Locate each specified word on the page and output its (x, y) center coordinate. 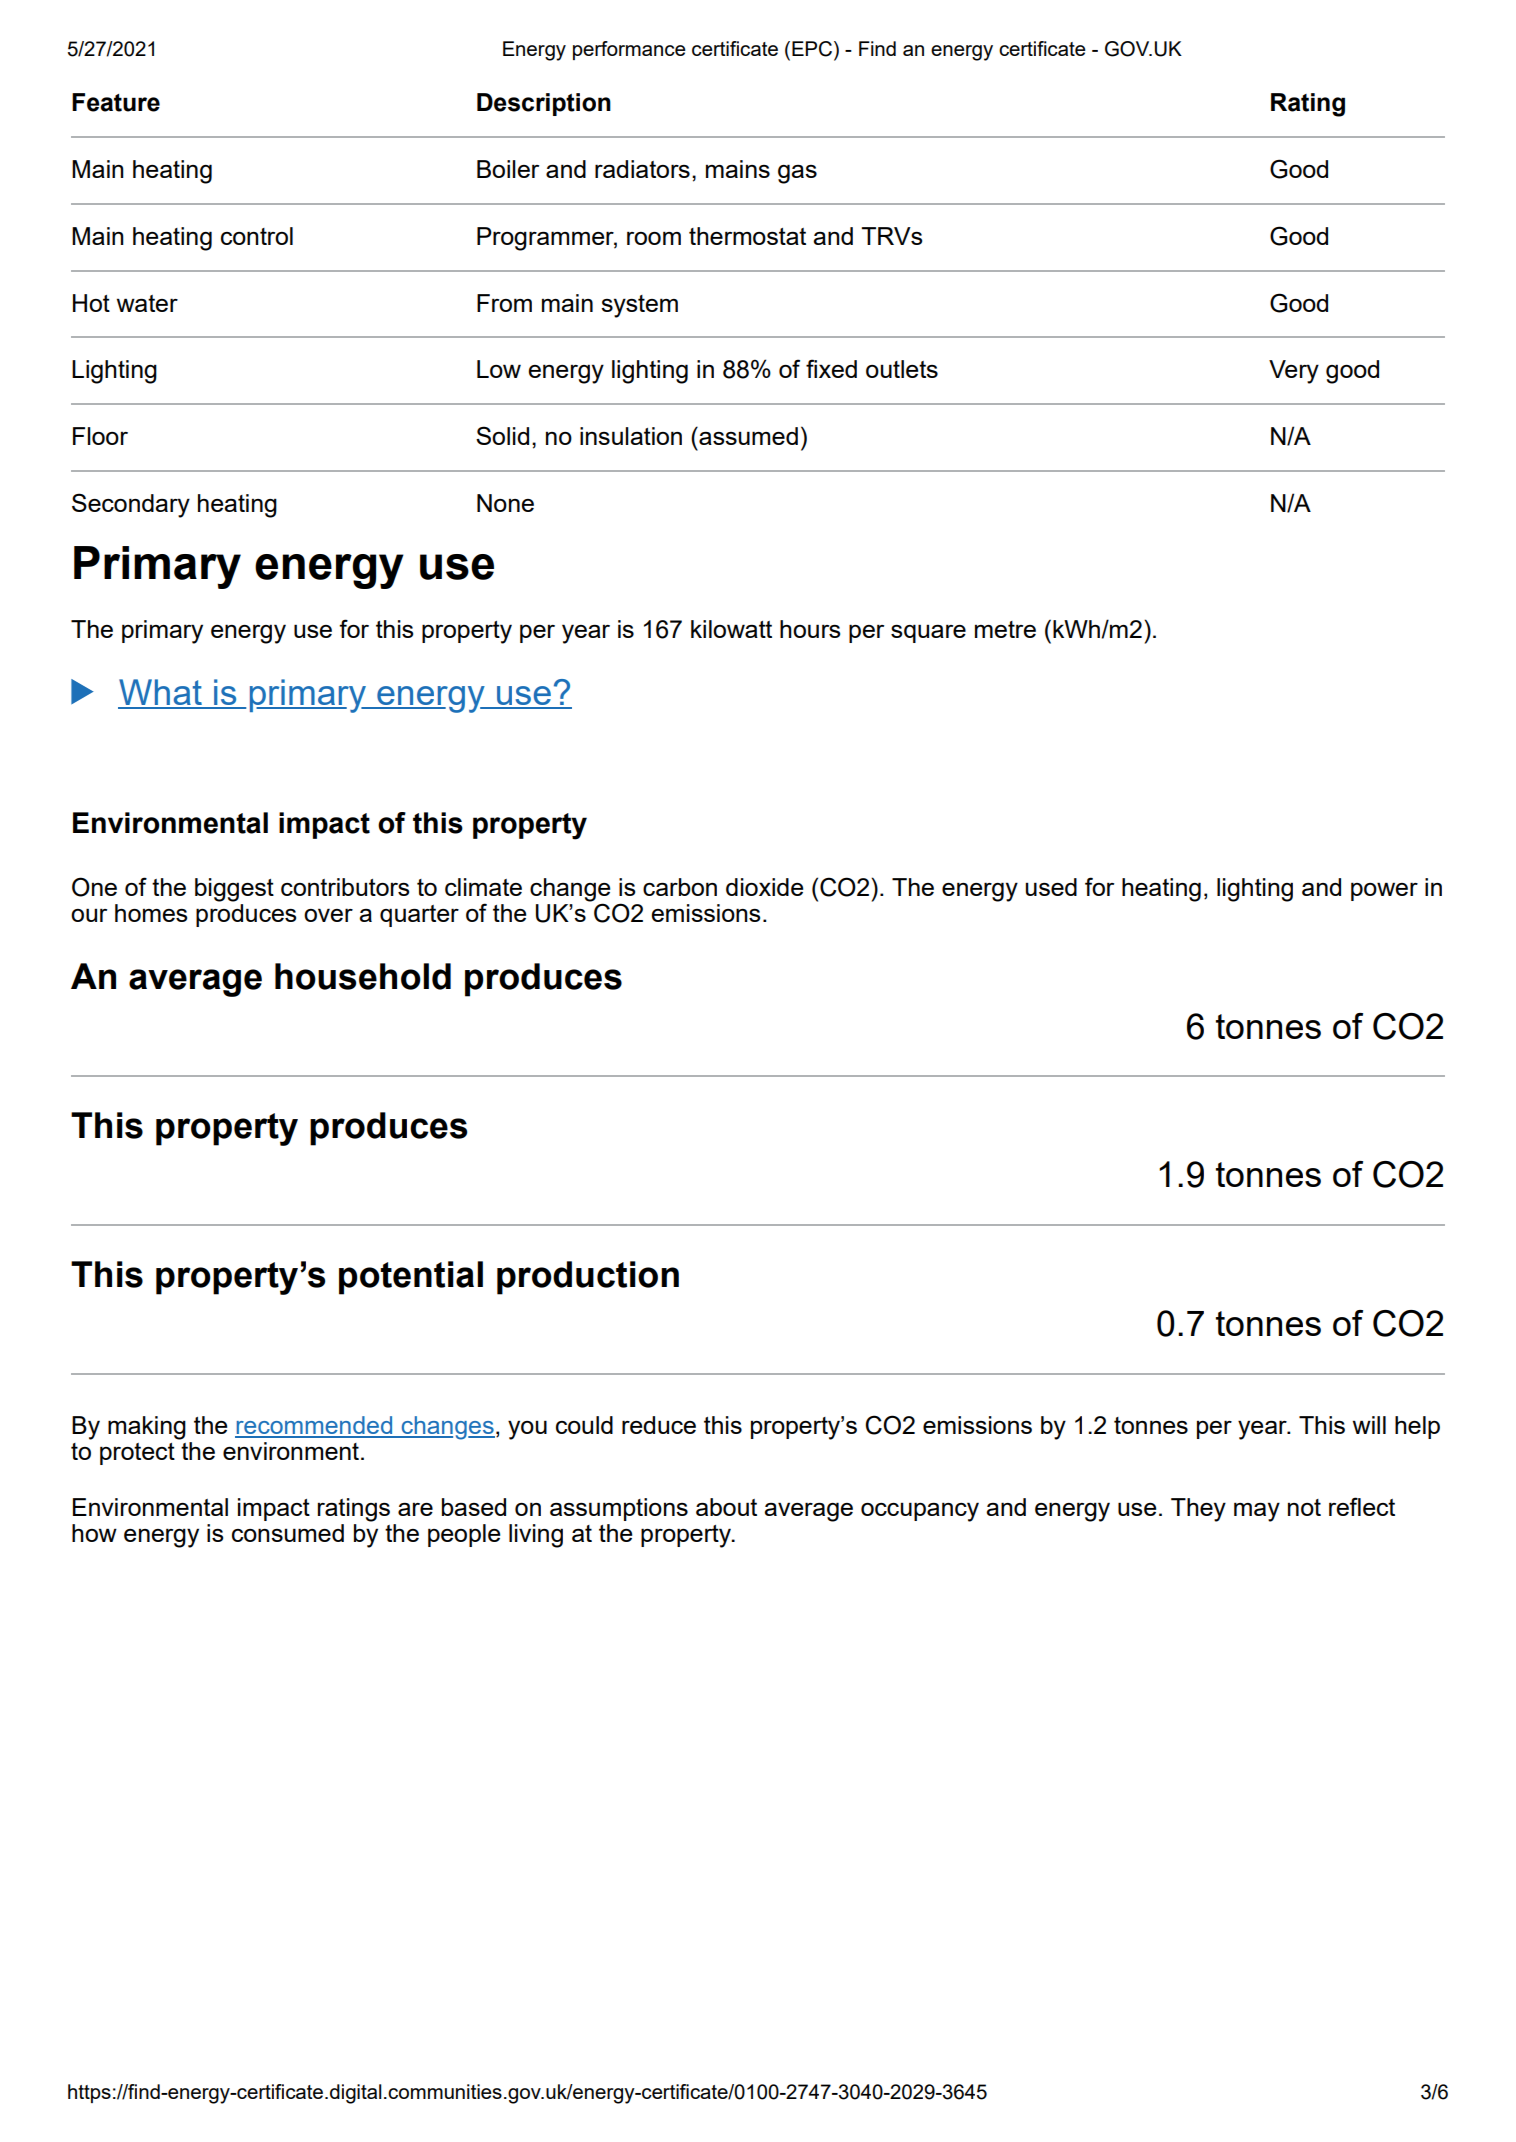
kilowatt (731, 629)
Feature (116, 102)
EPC (813, 49)
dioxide (764, 887)
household (363, 976)
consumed (288, 1533)
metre (1005, 629)
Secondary (131, 505)
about (726, 1507)
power (1384, 891)
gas (797, 174)
